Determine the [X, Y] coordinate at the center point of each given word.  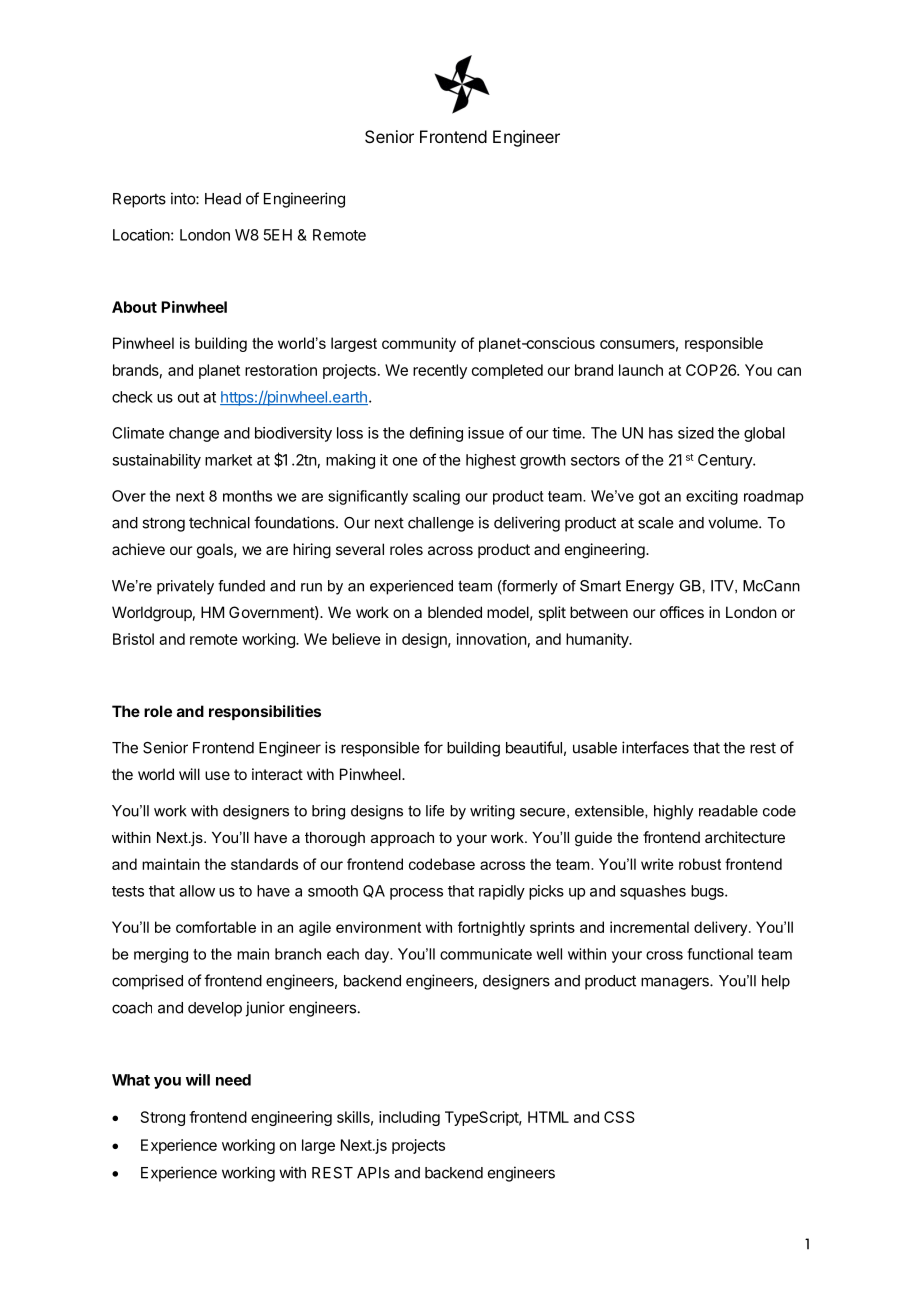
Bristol [133, 639]
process [416, 894]
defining [436, 434]
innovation [492, 639]
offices [682, 612]
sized [696, 433]
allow [197, 891]
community [419, 344]
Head [223, 199]
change [194, 434]
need [233, 1080]
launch [641, 370]
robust [700, 864]
